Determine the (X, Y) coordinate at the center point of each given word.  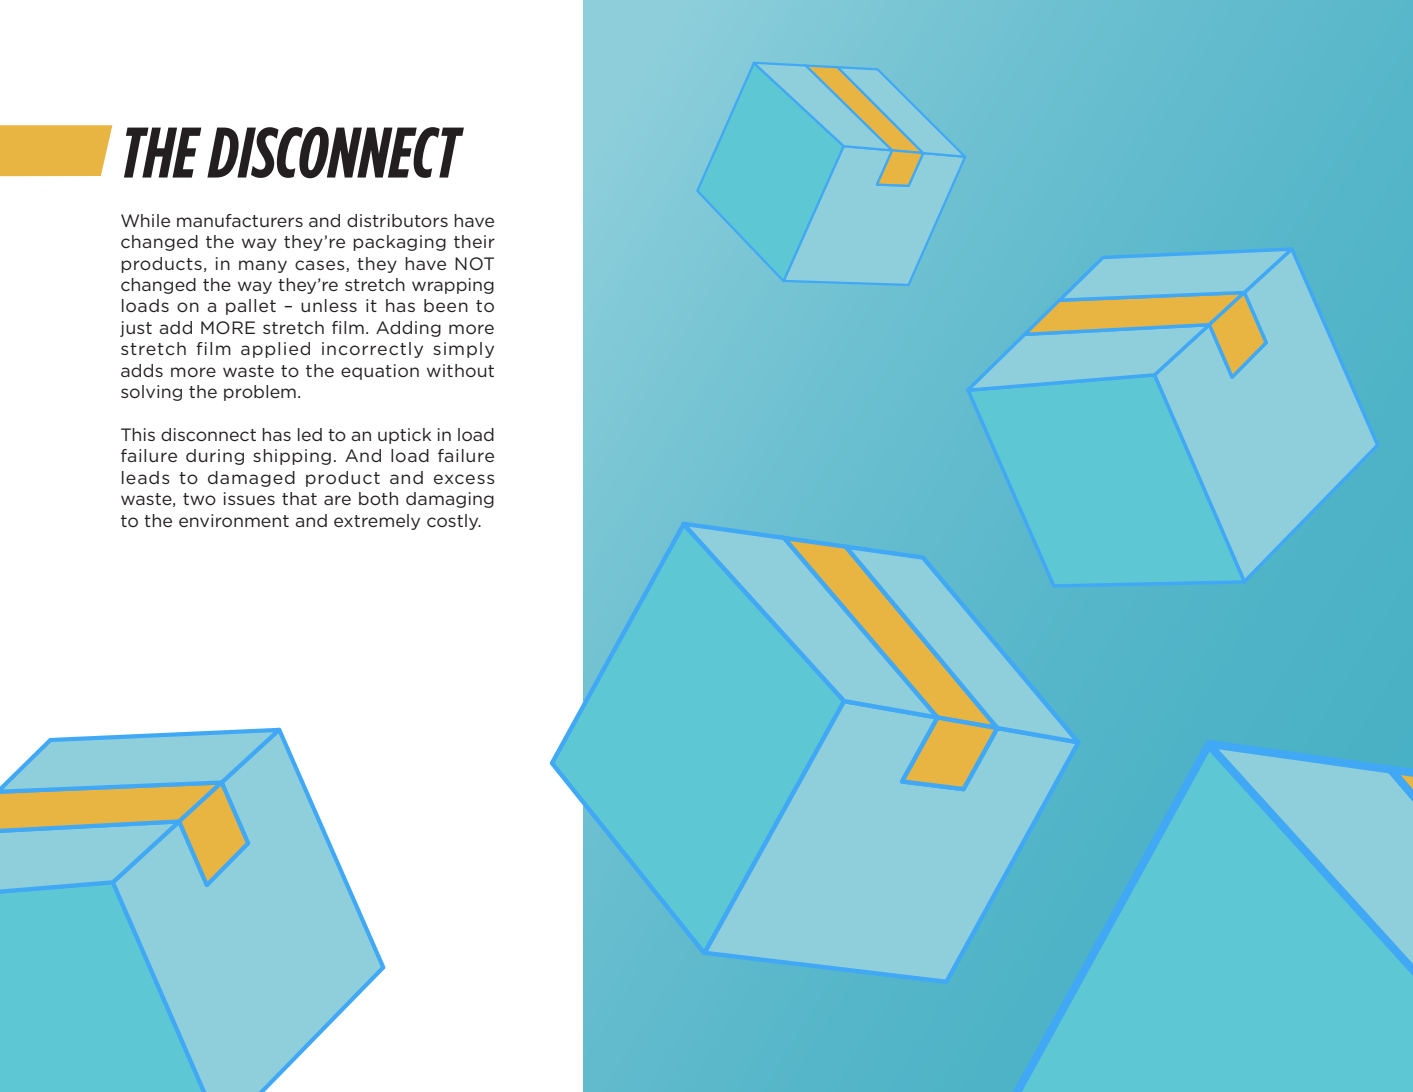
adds (142, 370)
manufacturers (240, 220)
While (145, 220)
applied (275, 350)
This (138, 434)
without (460, 370)
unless (329, 305)
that (299, 498)
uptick (404, 436)
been (446, 305)
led (310, 434)
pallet (251, 307)
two (199, 499)
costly (454, 522)
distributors (397, 220)
